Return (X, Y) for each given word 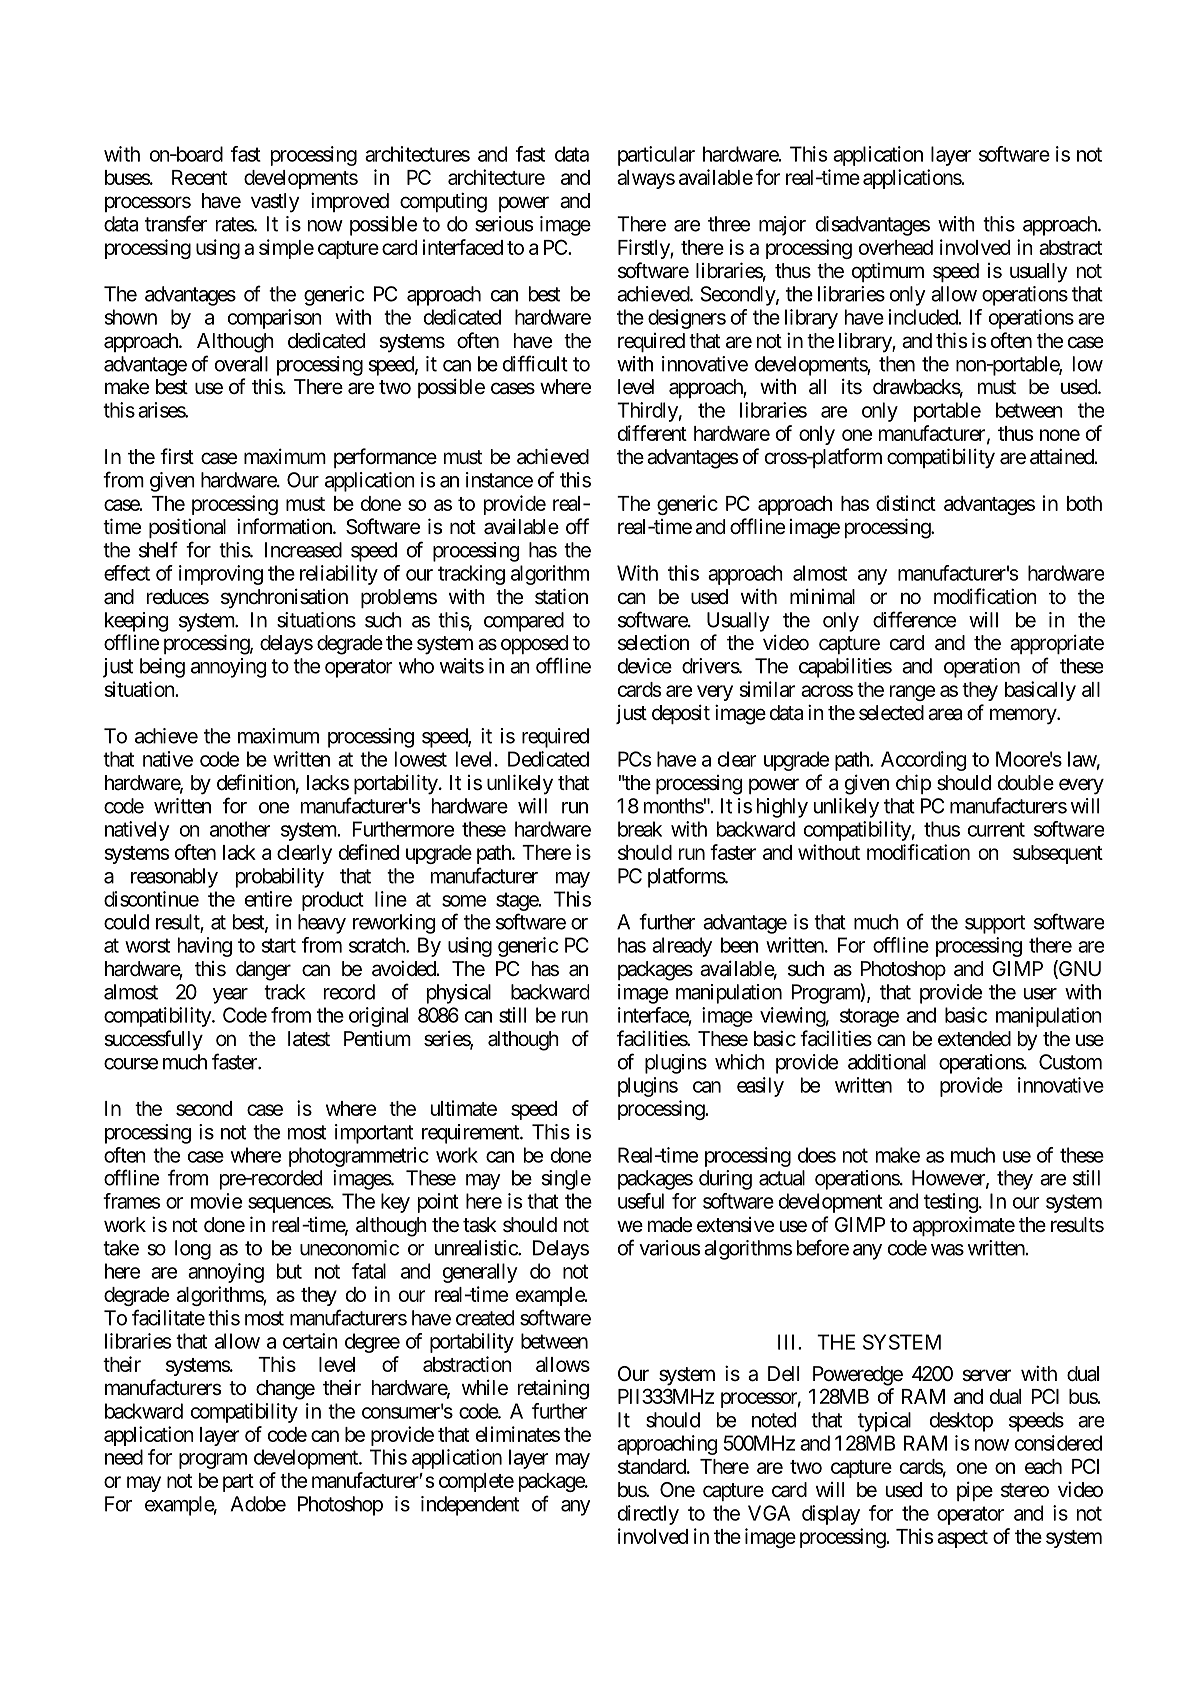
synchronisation (284, 598)
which (740, 1062)
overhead (896, 247)
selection (653, 642)
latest (309, 1039)
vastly (275, 203)
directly (648, 1515)
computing (443, 202)
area (945, 714)
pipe (975, 1491)
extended (974, 1039)
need (124, 1457)
